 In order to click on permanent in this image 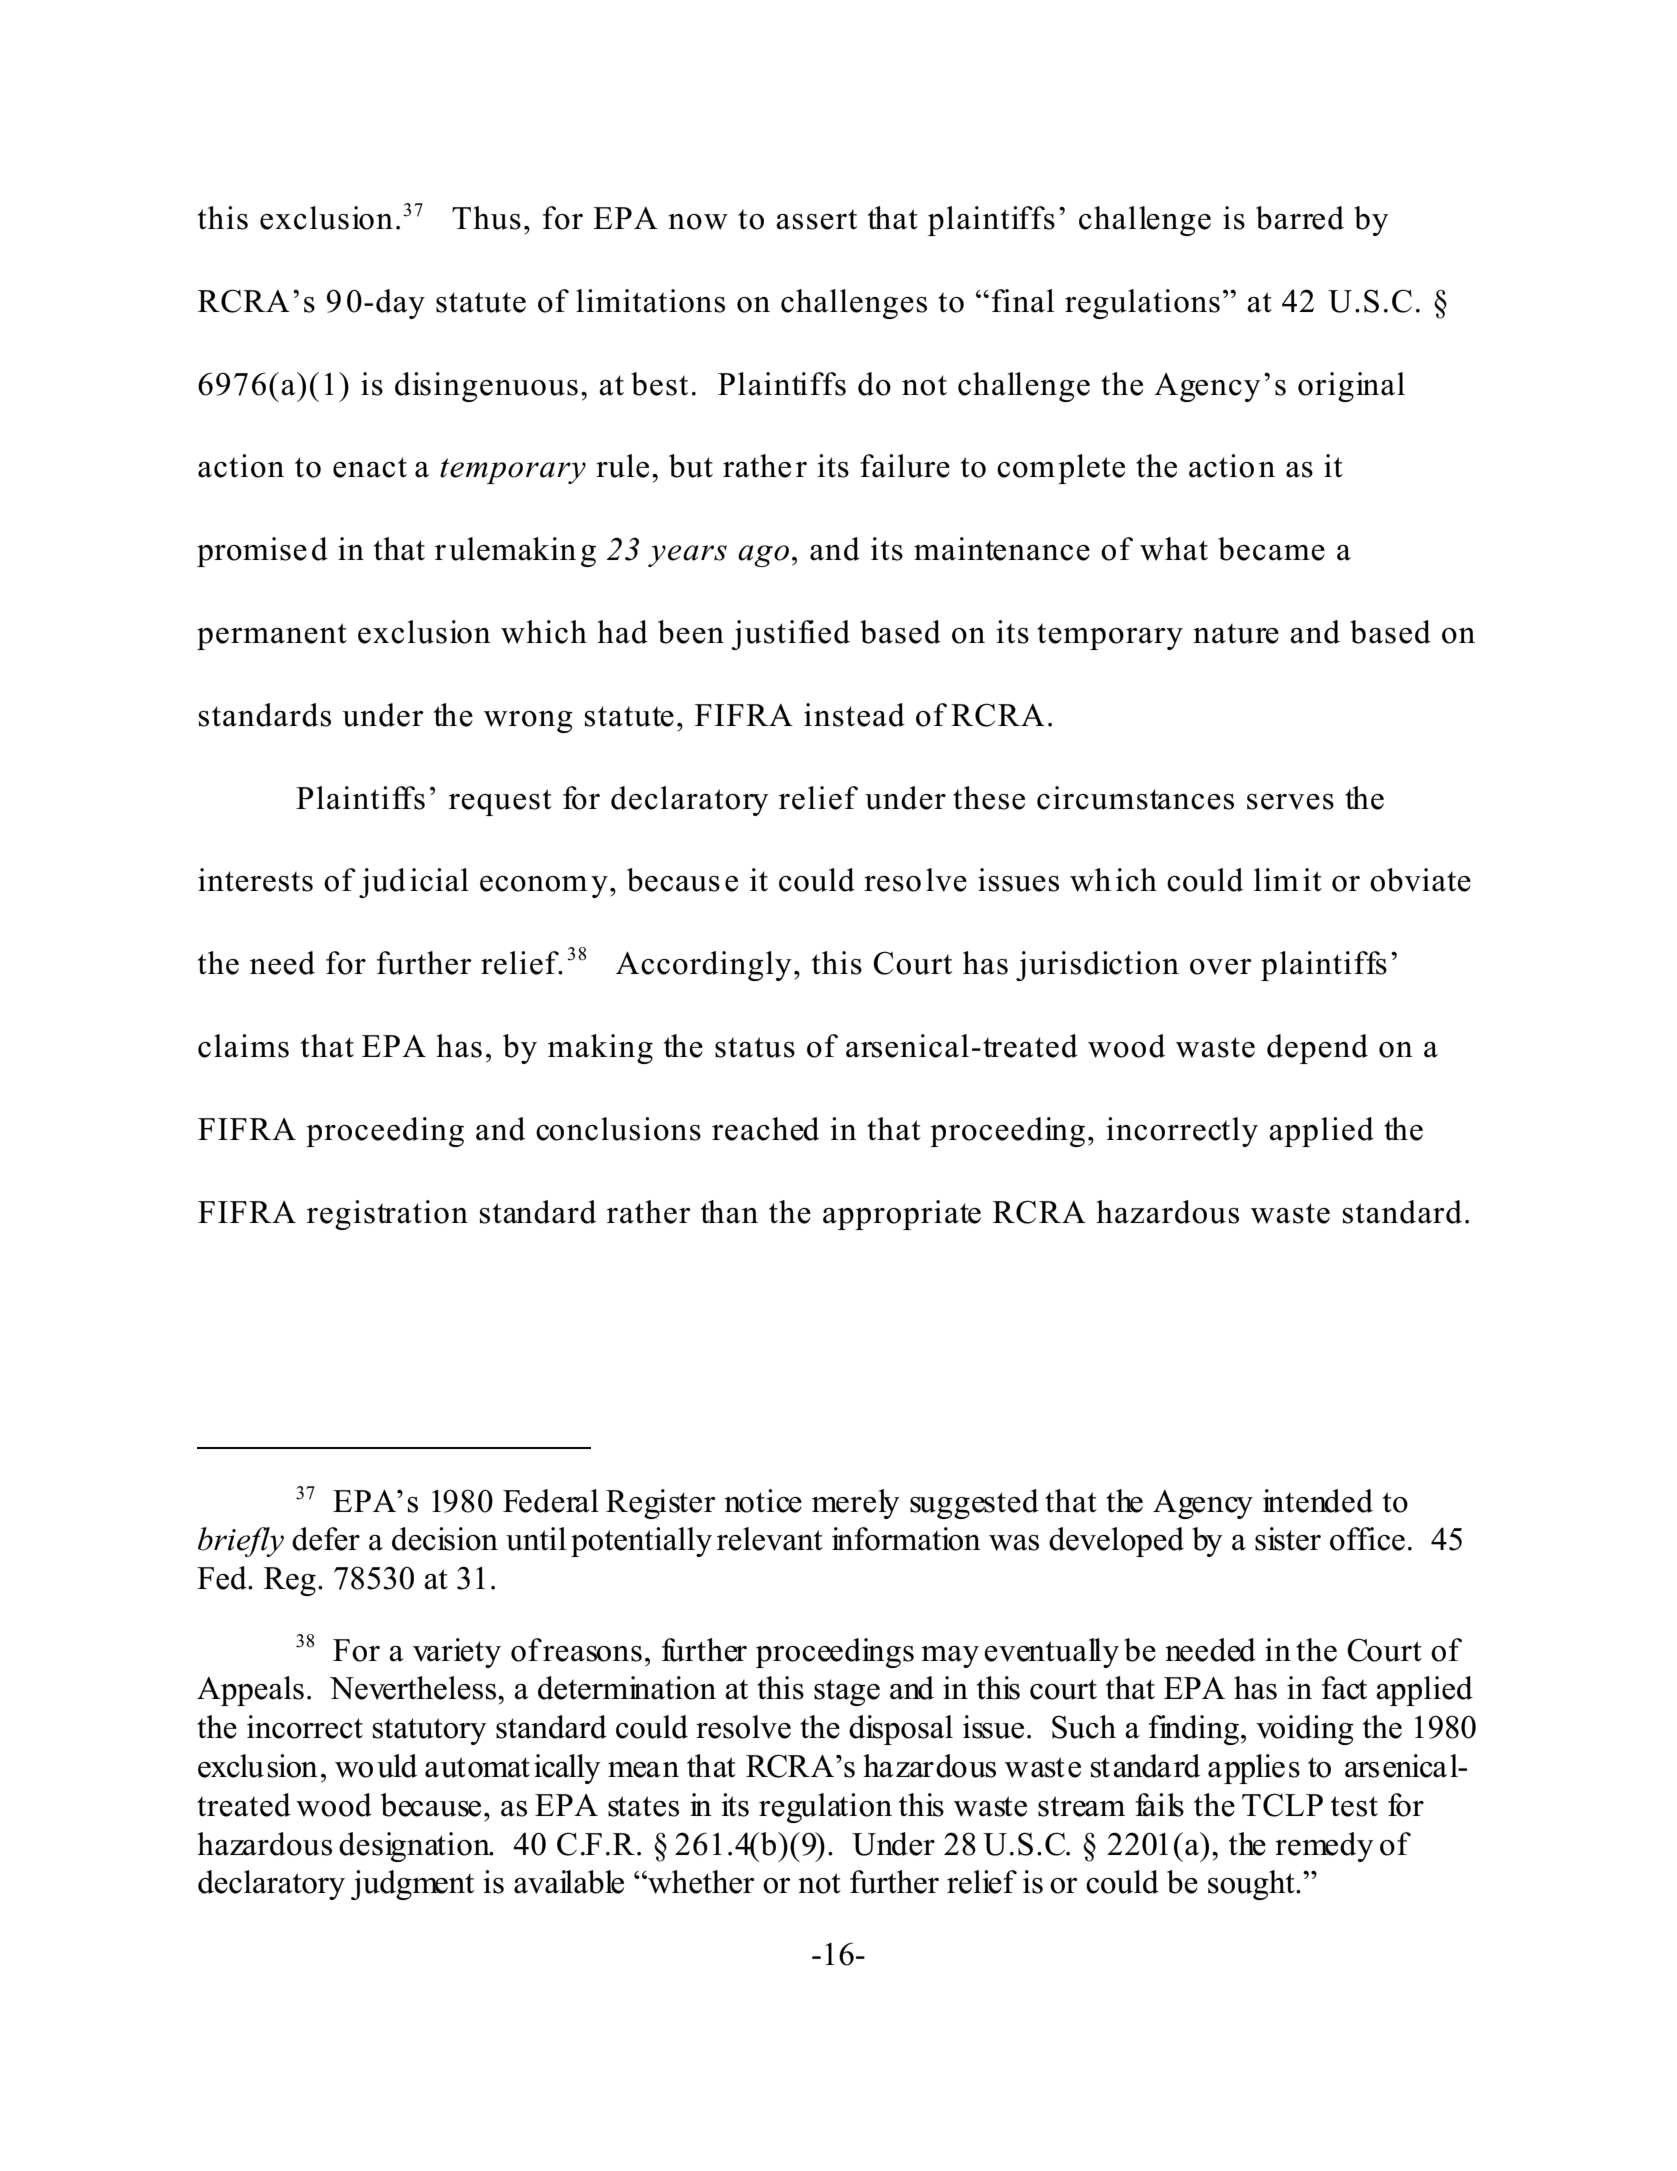, I will do `click(272, 636)`.
